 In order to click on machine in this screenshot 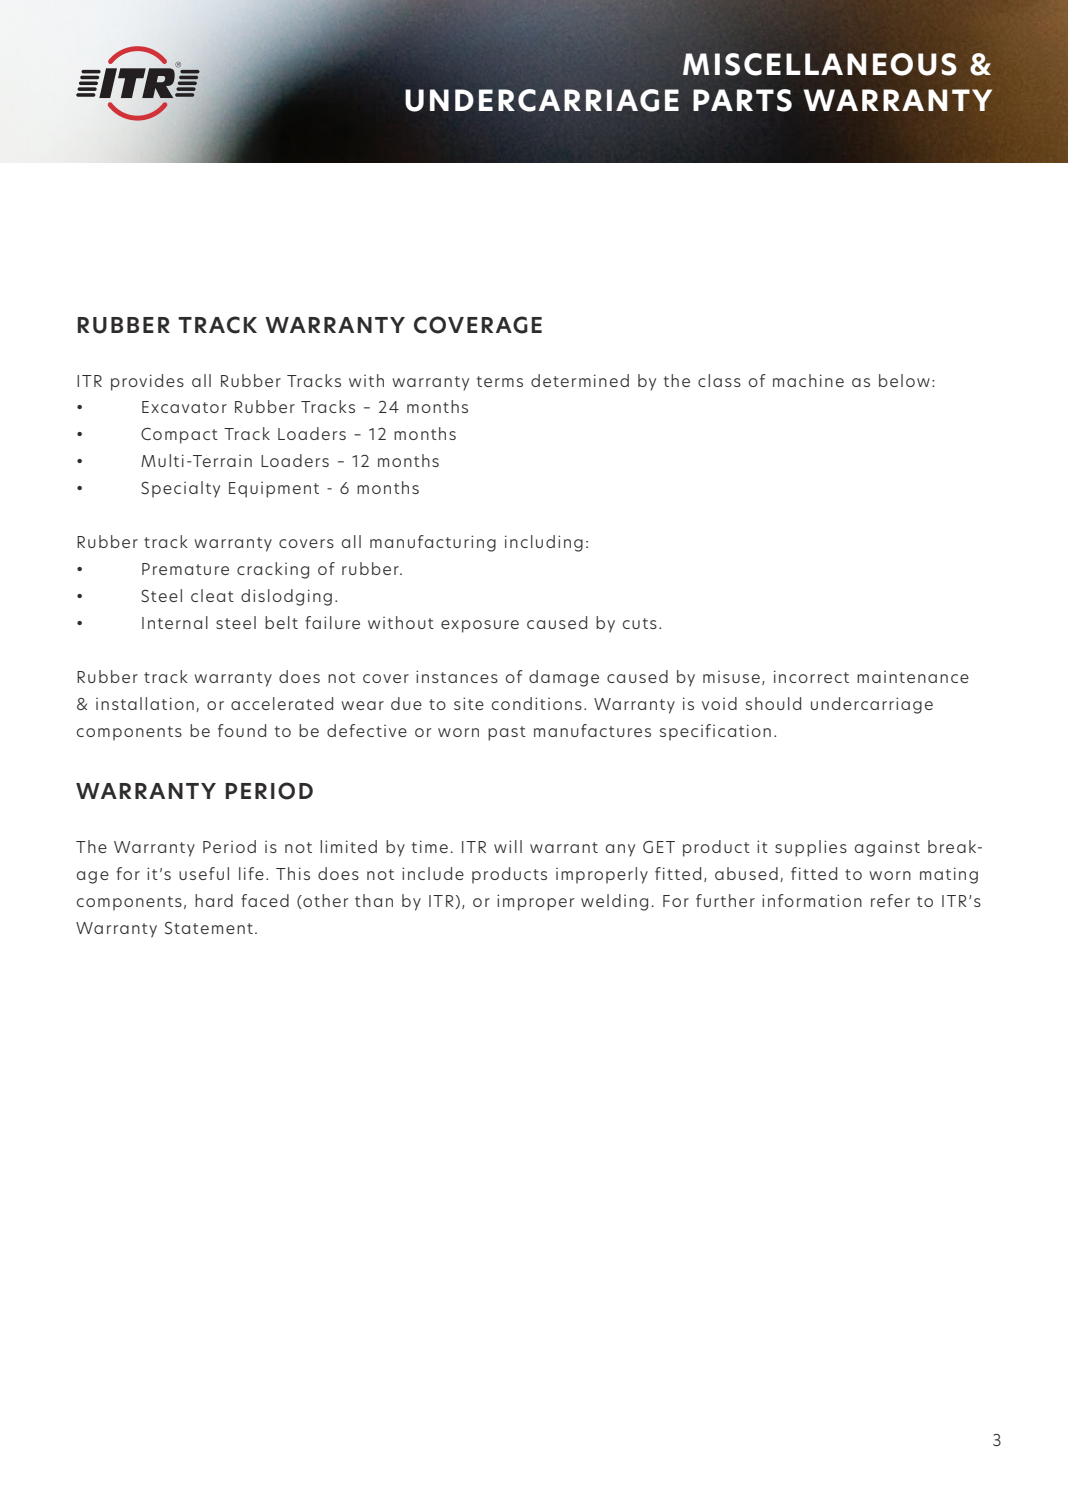, I will do `click(808, 380)`.
